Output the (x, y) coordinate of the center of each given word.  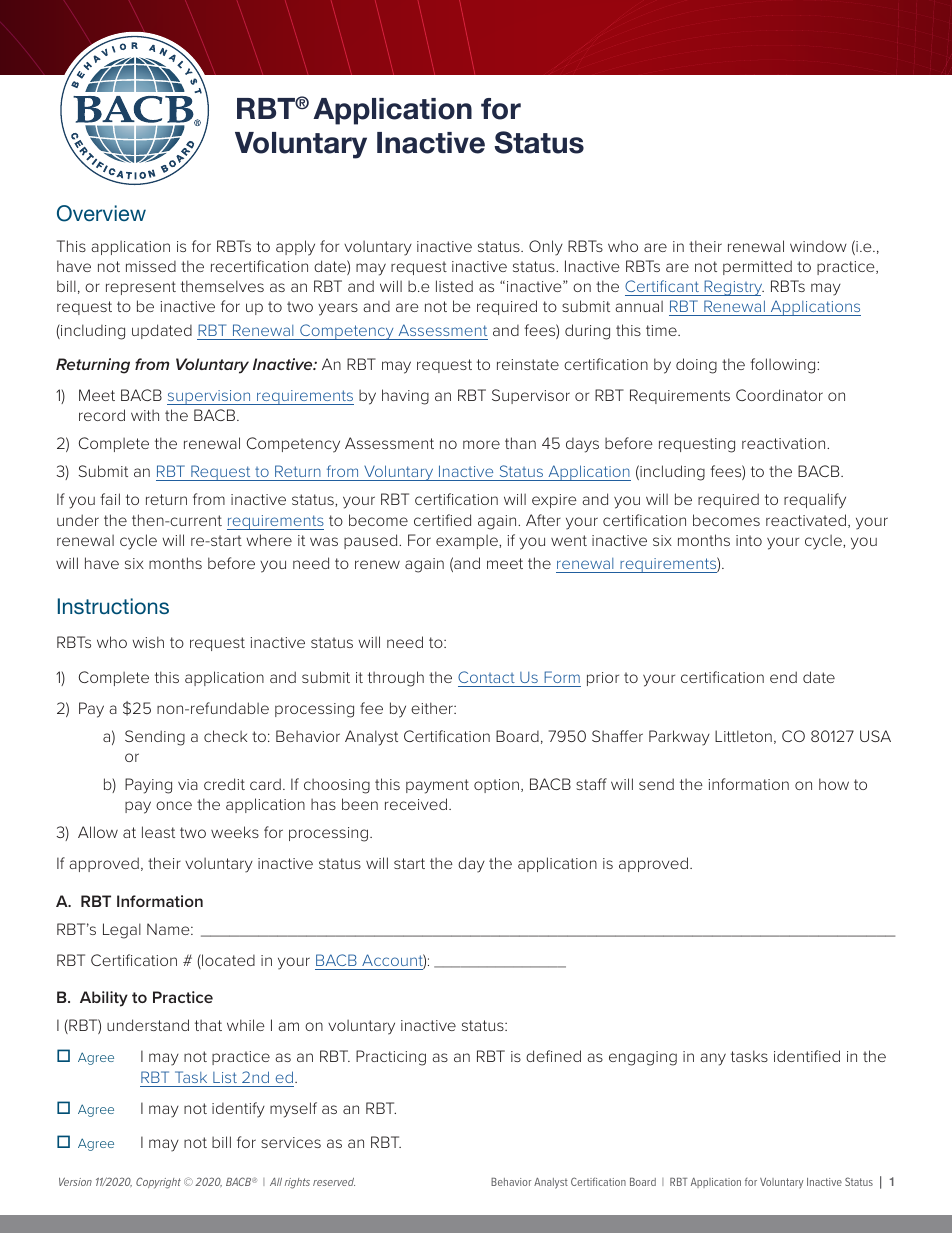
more (481, 444)
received (416, 804)
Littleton (743, 736)
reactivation (785, 443)
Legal (122, 931)
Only (546, 248)
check (225, 736)
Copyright (158, 1183)
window (818, 246)
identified (807, 1056)
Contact (486, 677)
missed (151, 266)
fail (110, 499)
